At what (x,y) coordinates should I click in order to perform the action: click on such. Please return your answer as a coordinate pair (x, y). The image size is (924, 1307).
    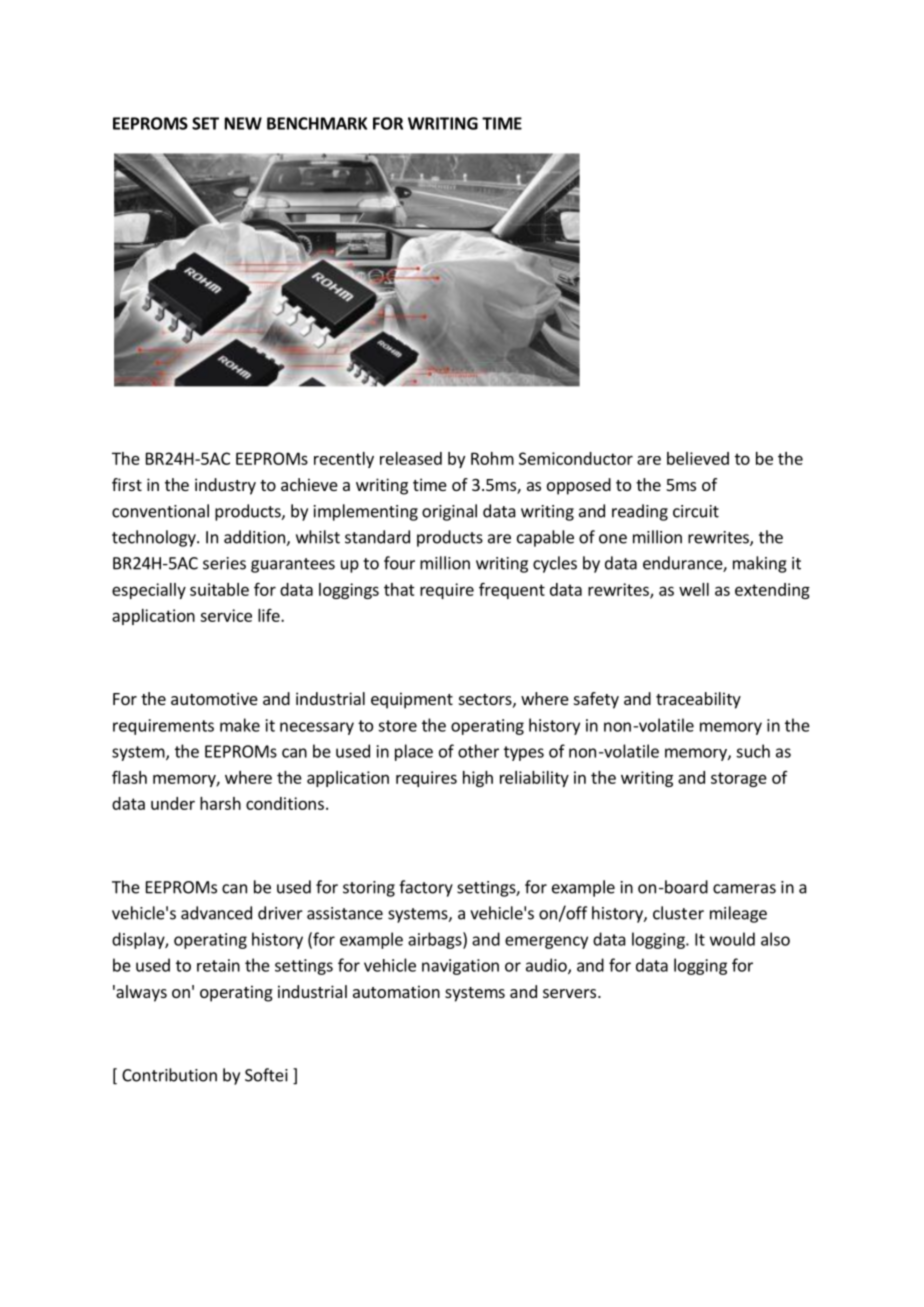
    Looking at the image, I should click on (753, 751).
